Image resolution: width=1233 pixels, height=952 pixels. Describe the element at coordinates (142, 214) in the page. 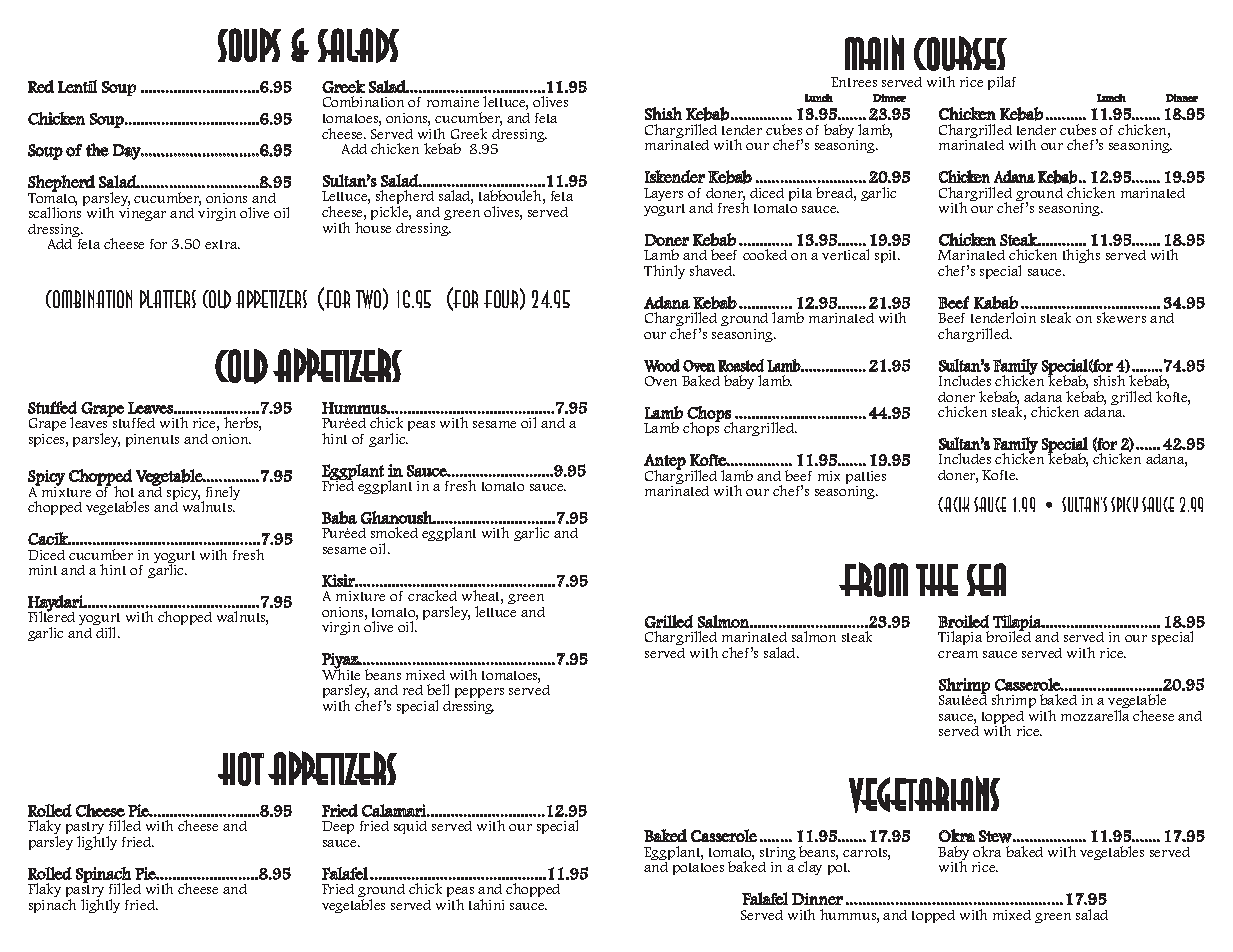

I see `vinegar` at that location.
